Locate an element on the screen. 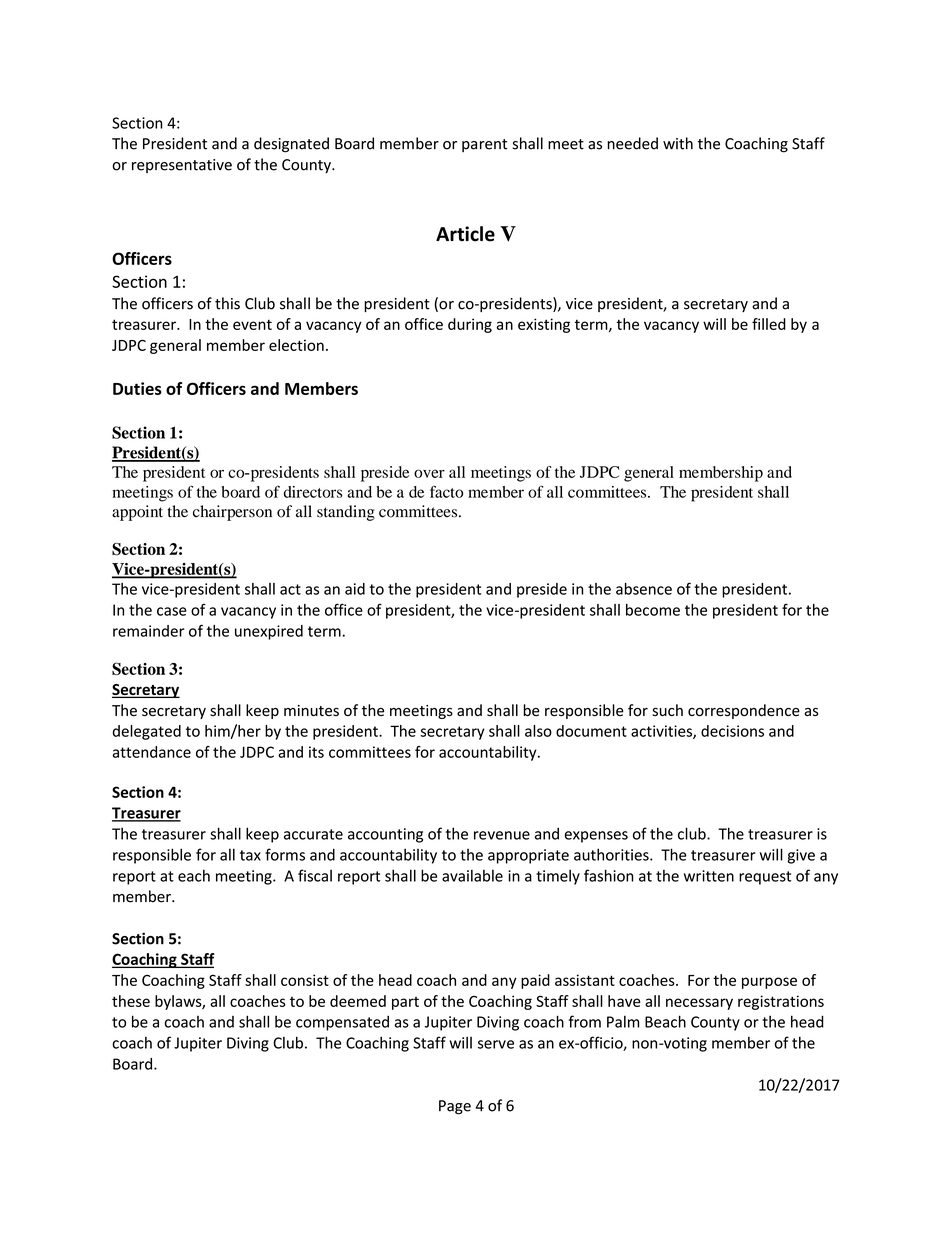  Page is located at coordinates (455, 1107).
